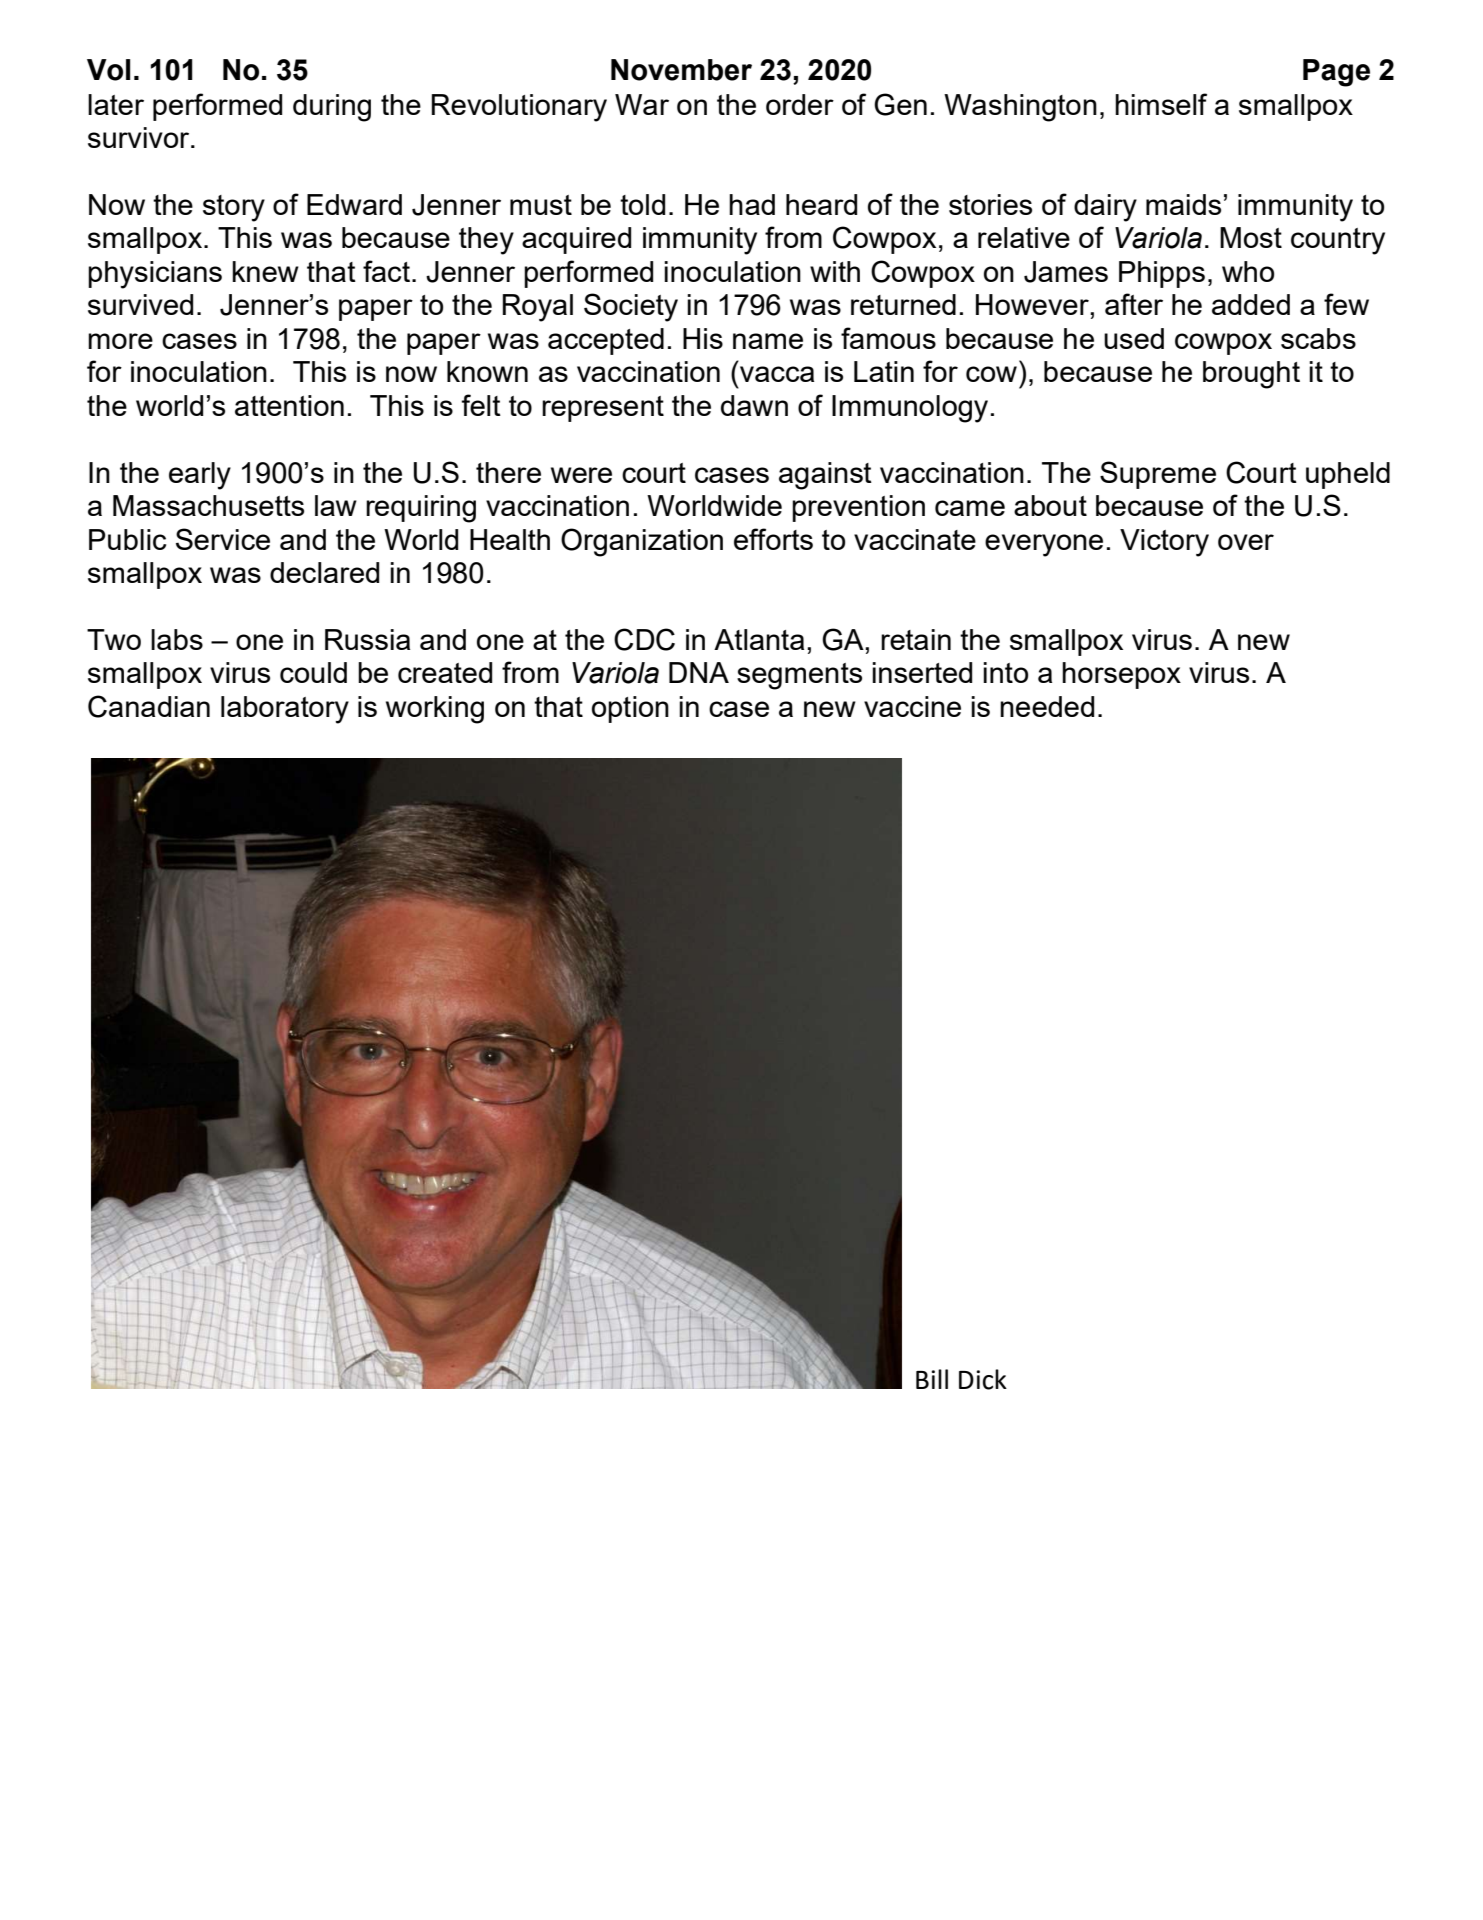 This screenshot has height=1920, width=1483. What do you see at coordinates (332, 108) in the screenshot?
I see `during` at bounding box center [332, 108].
